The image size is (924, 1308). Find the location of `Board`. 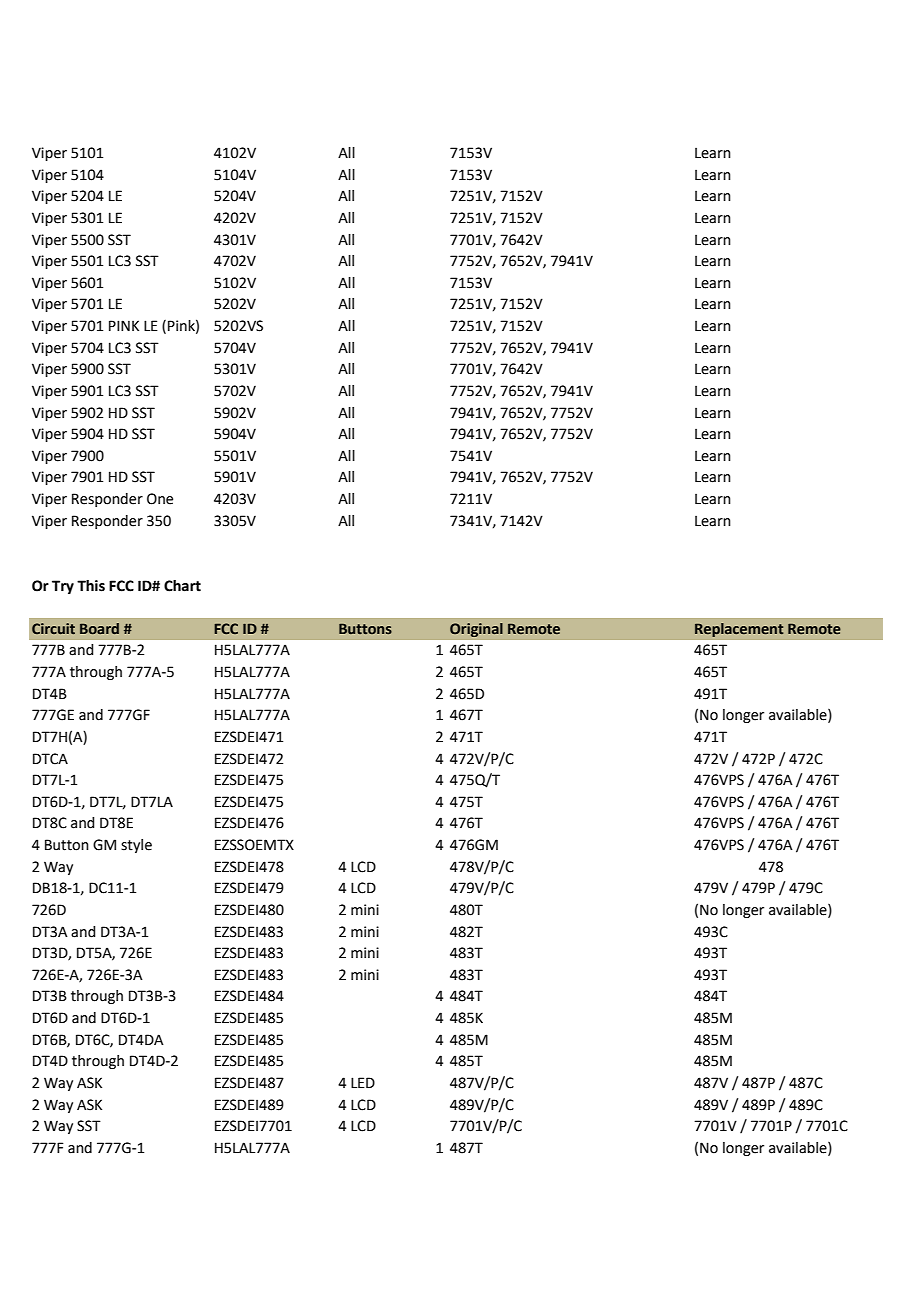

Board is located at coordinates (99, 628).
